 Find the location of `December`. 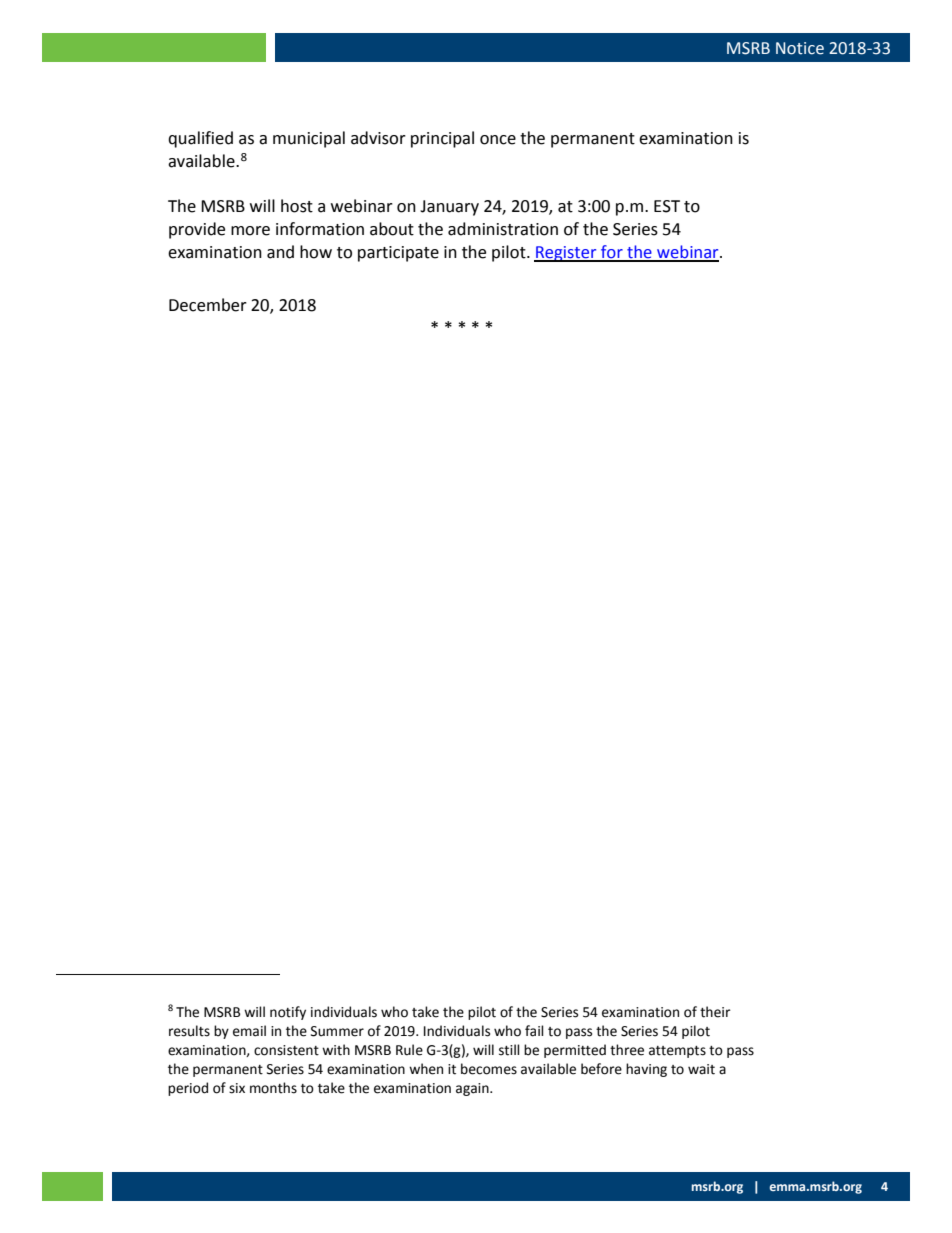

December is located at coordinates (208, 305).
